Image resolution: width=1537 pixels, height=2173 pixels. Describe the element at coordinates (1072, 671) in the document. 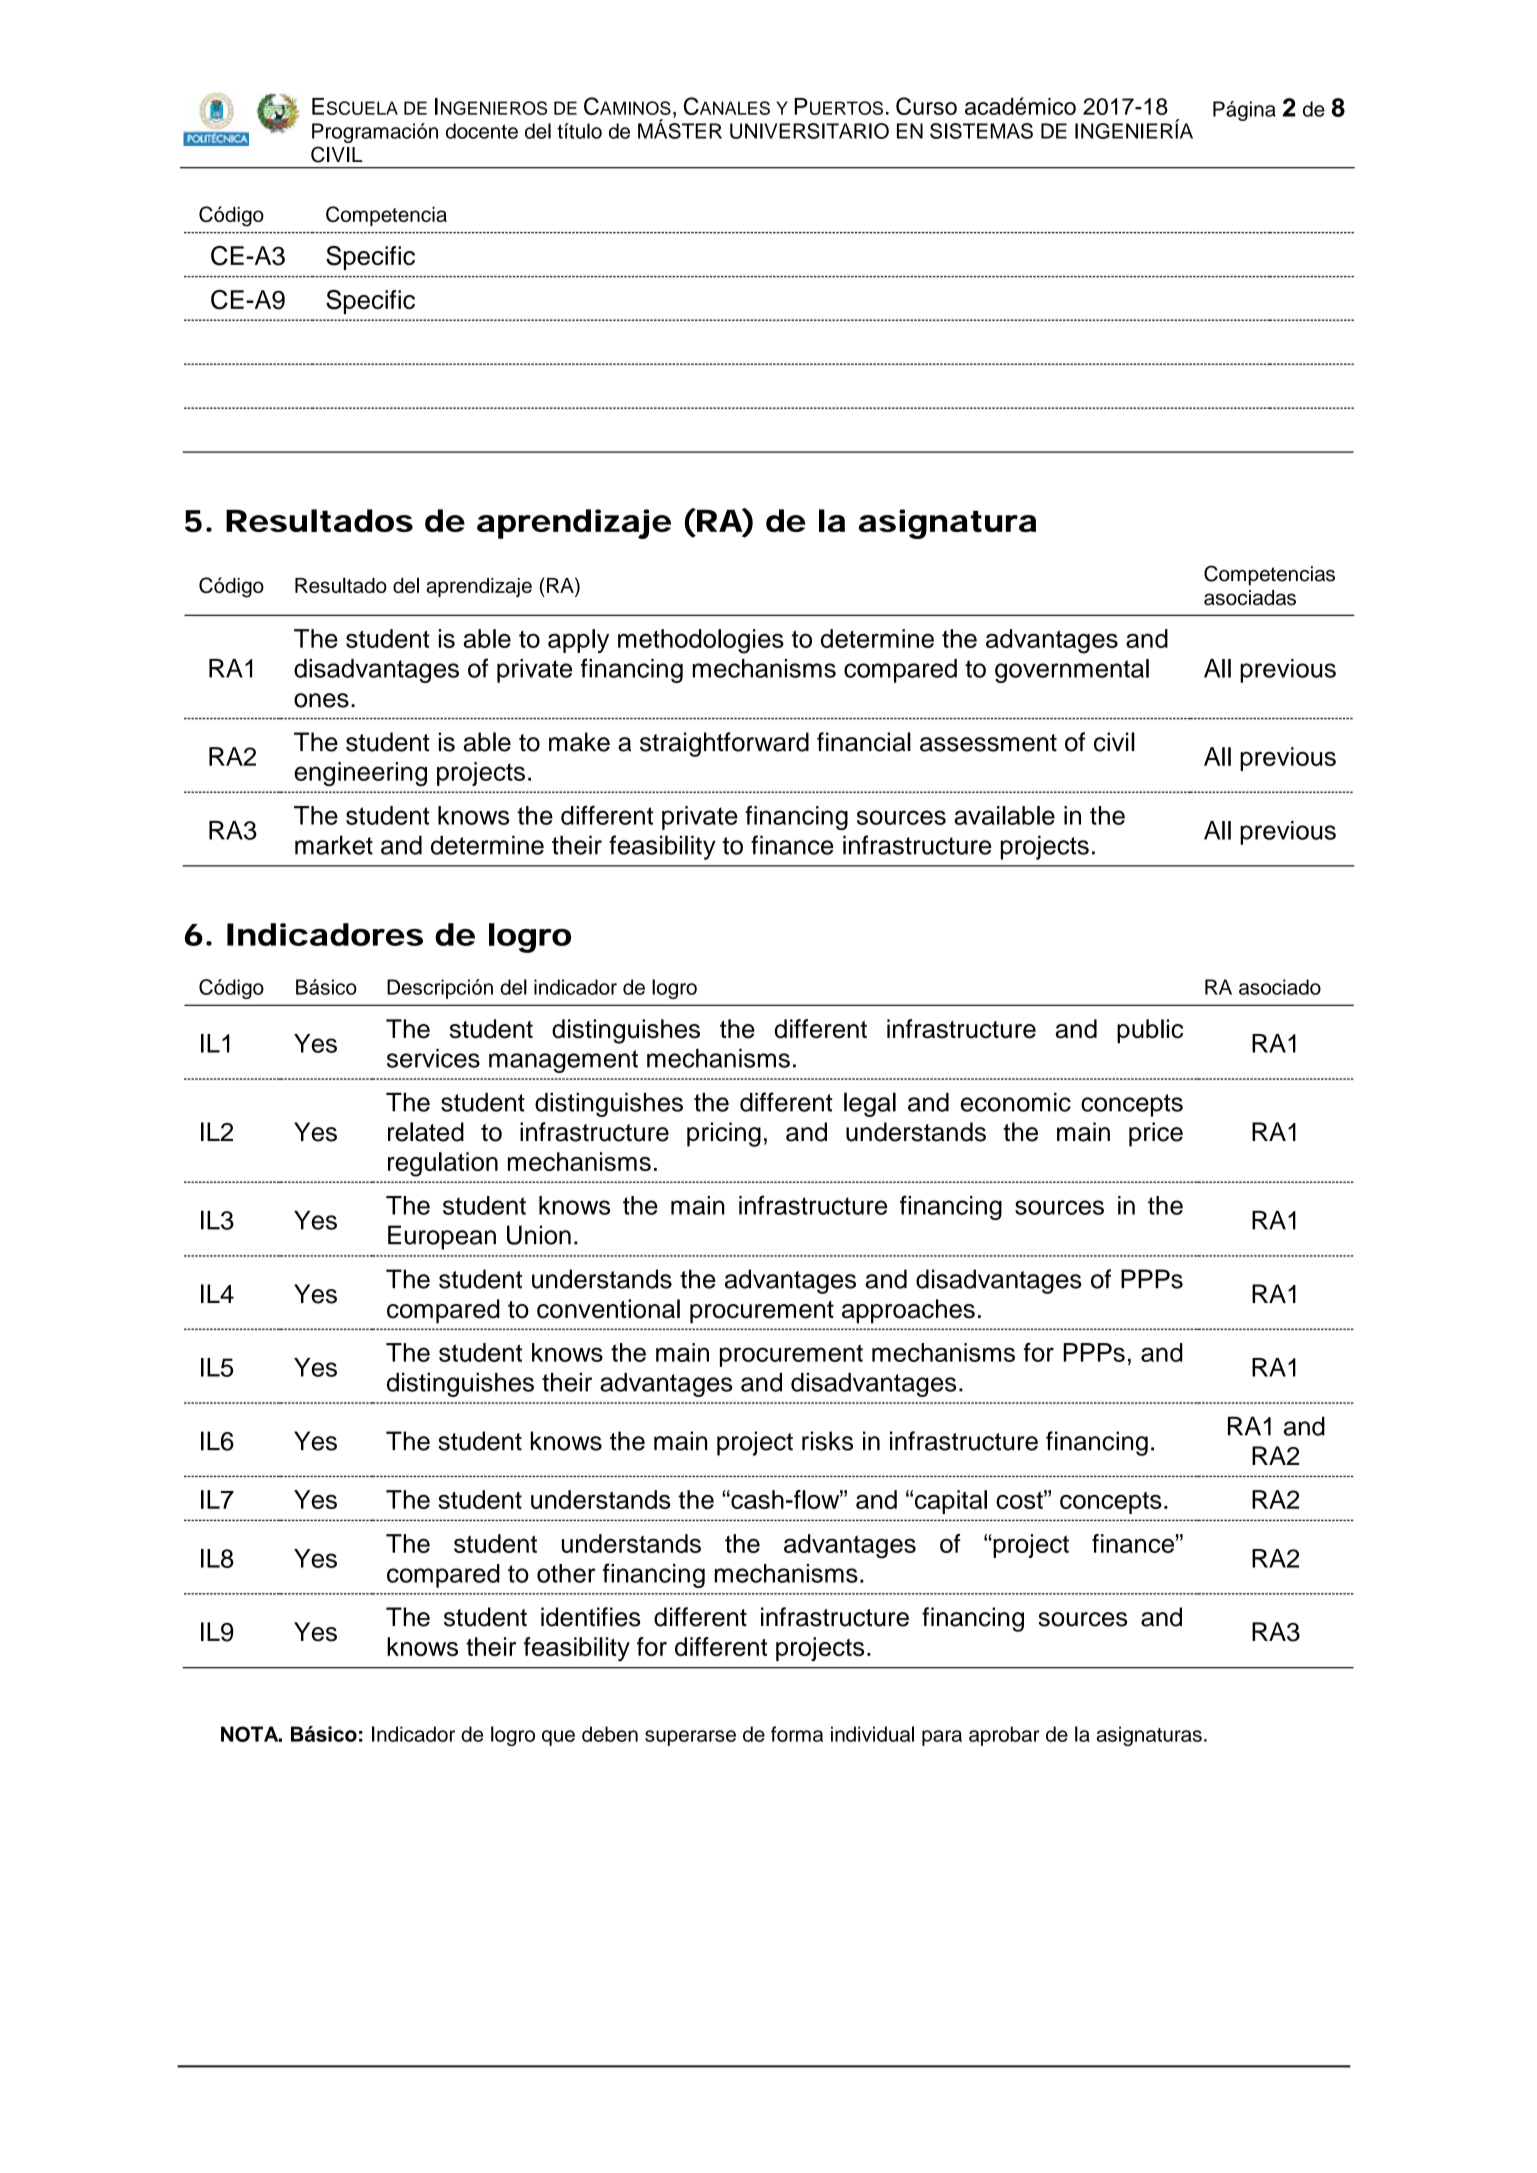

I see `governmental` at that location.
